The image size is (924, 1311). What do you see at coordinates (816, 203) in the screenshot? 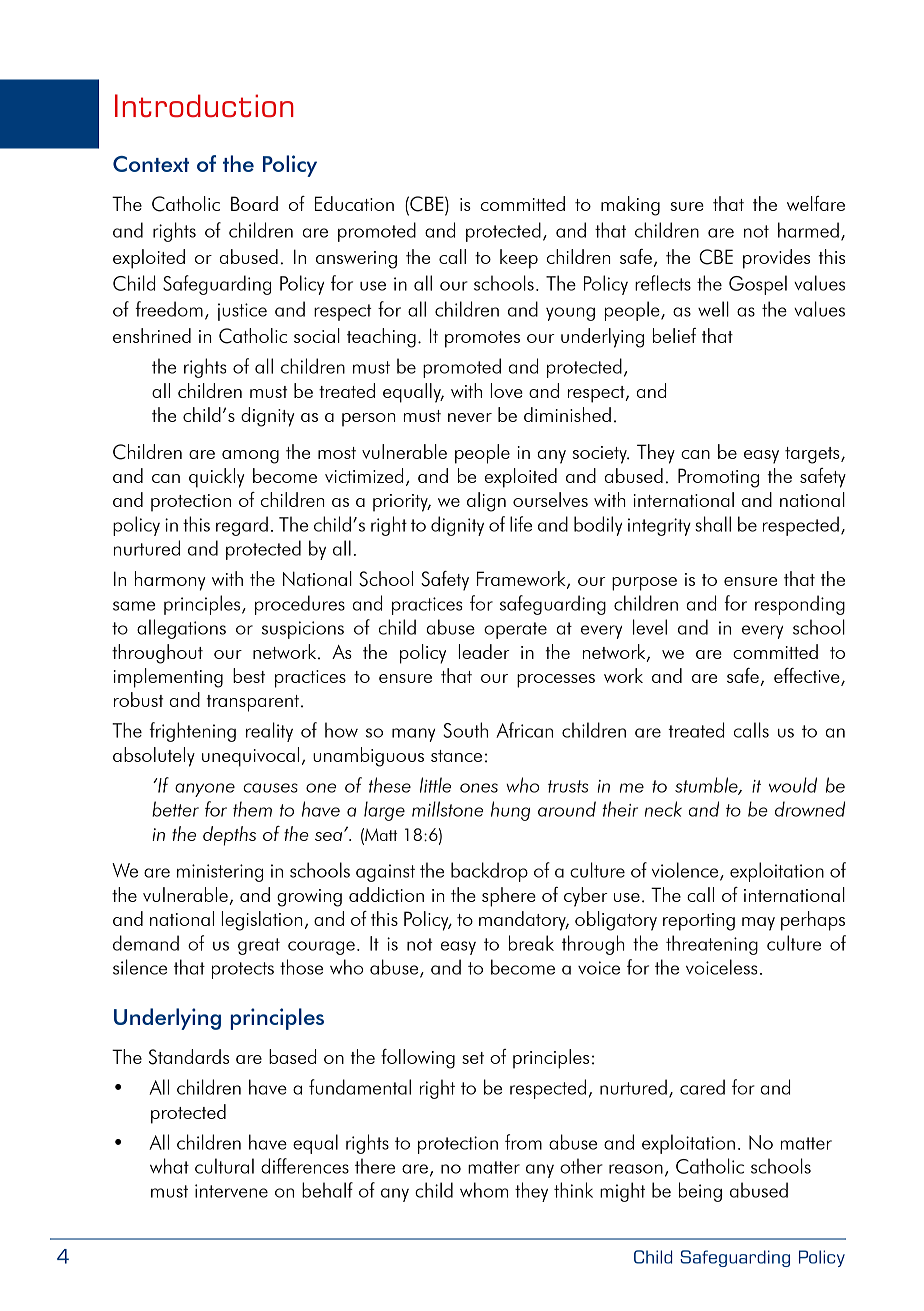
I see `welfare` at bounding box center [816, 203].
